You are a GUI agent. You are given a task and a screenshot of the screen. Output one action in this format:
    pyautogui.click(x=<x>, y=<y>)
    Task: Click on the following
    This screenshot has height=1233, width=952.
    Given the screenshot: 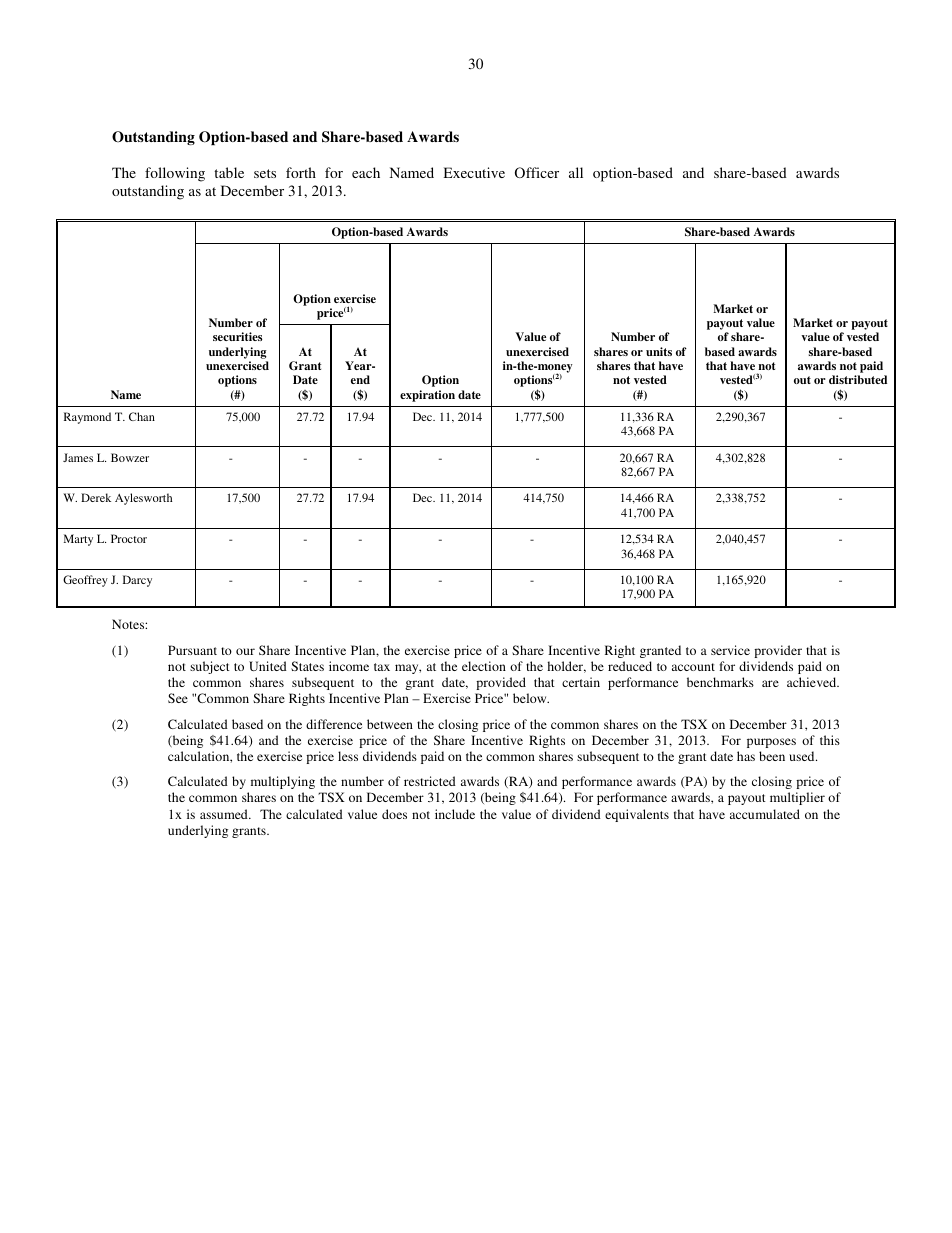 What is the action you would take?
    pyautogui.click(x=175, y=174)
